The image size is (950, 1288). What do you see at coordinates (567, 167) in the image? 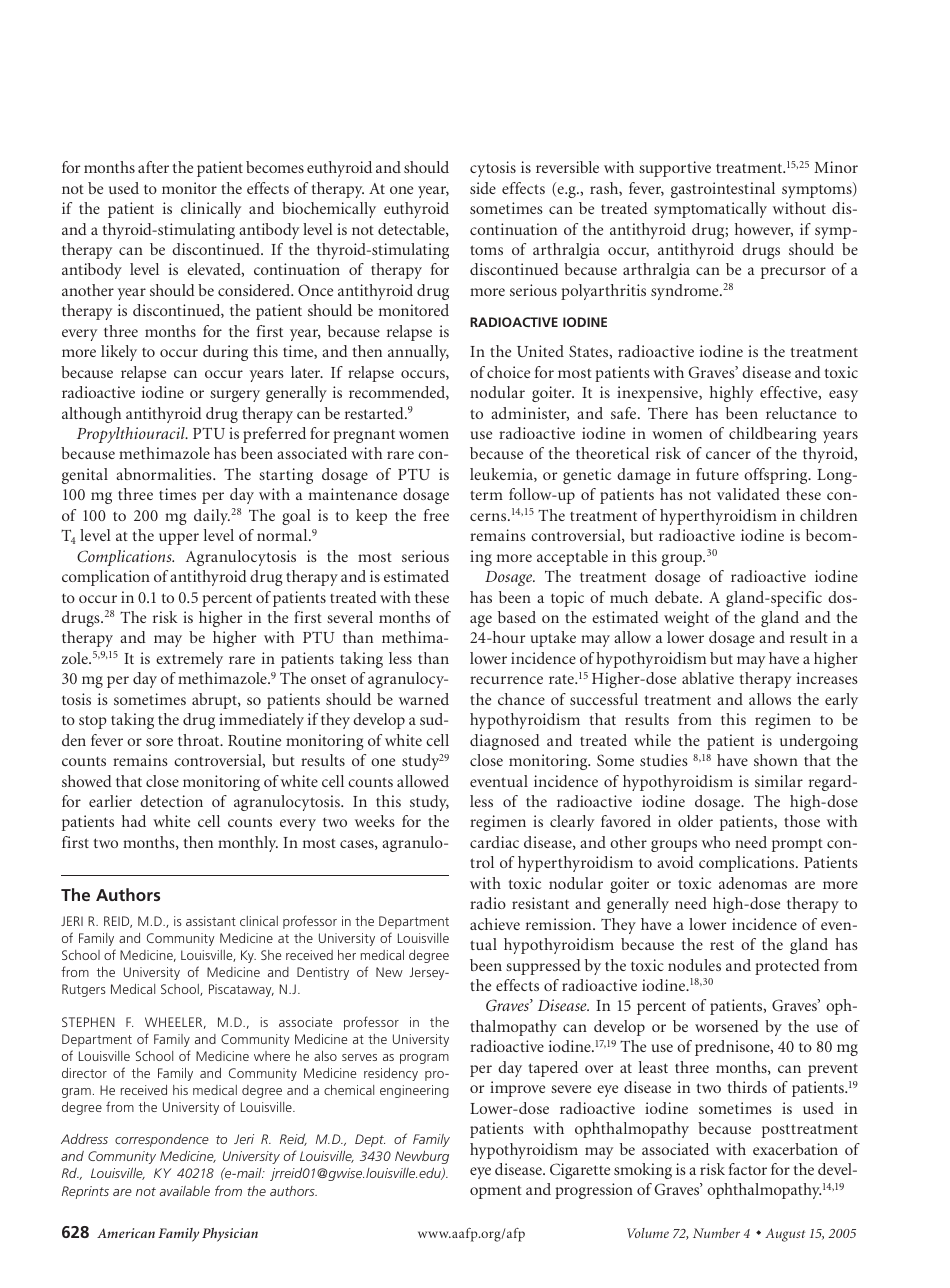
I see `reversible` at bounding box center [567, 167].
